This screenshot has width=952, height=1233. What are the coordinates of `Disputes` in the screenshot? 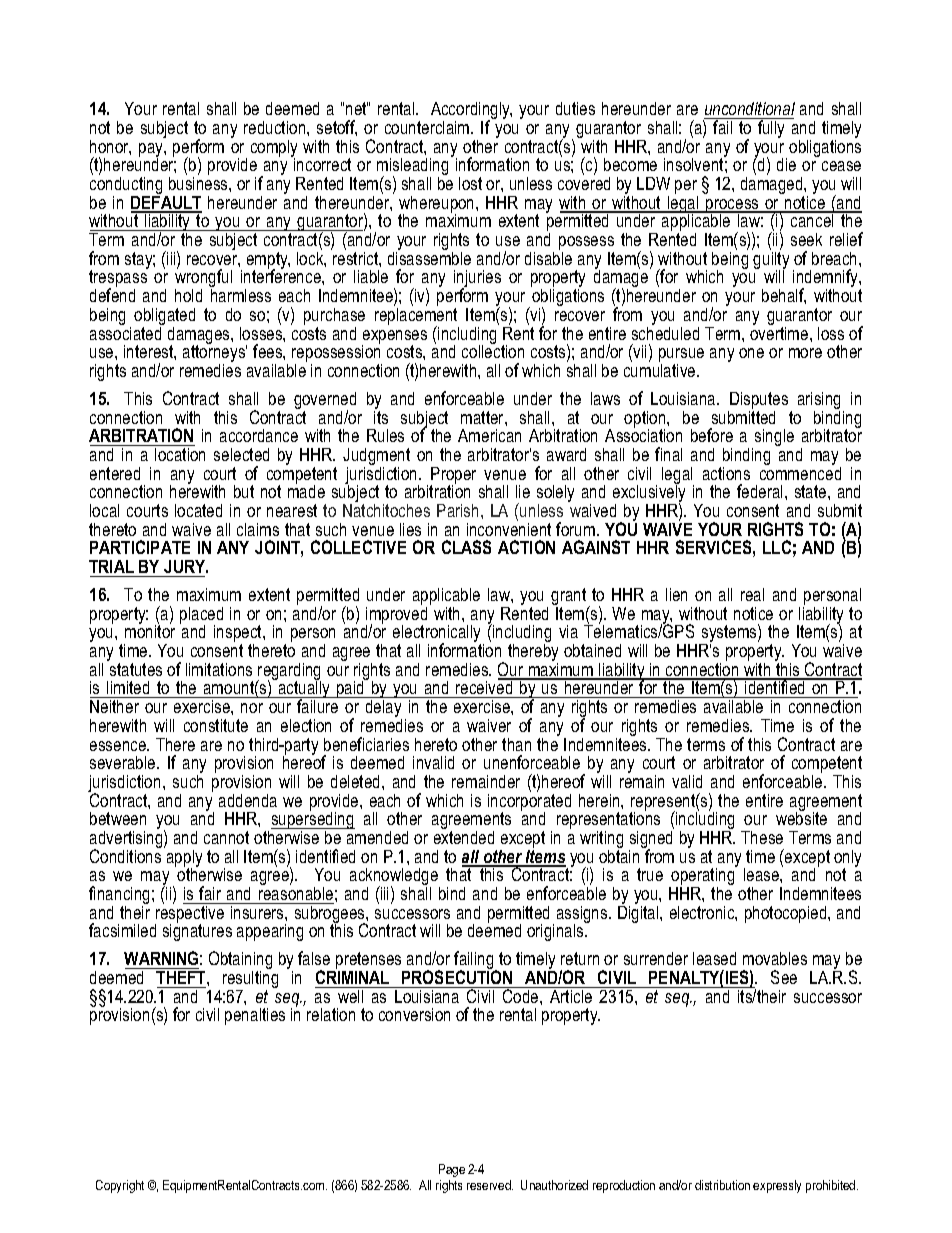 It's located at (758, 402).
